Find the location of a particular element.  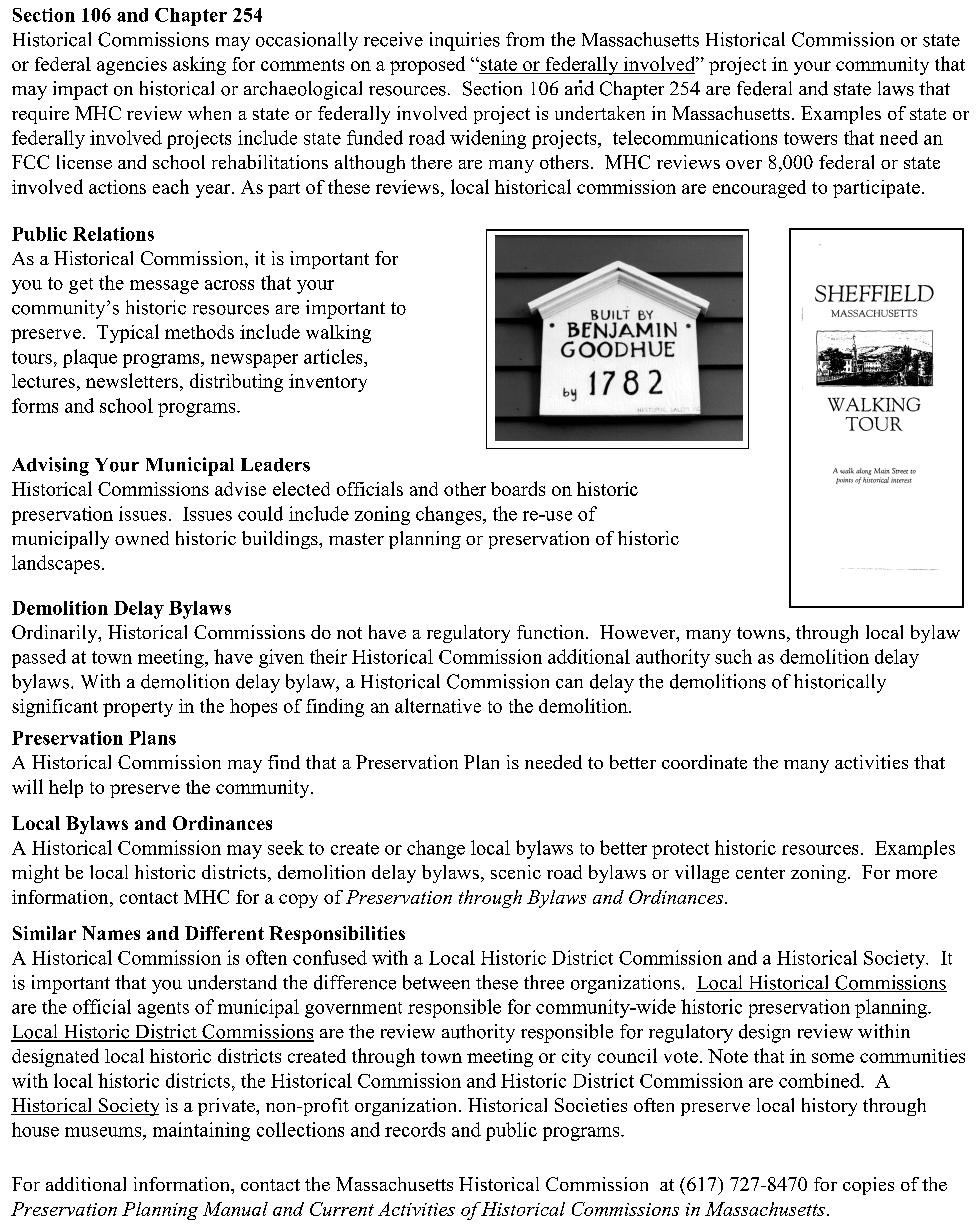

function is located at coordinates (552, 632).
